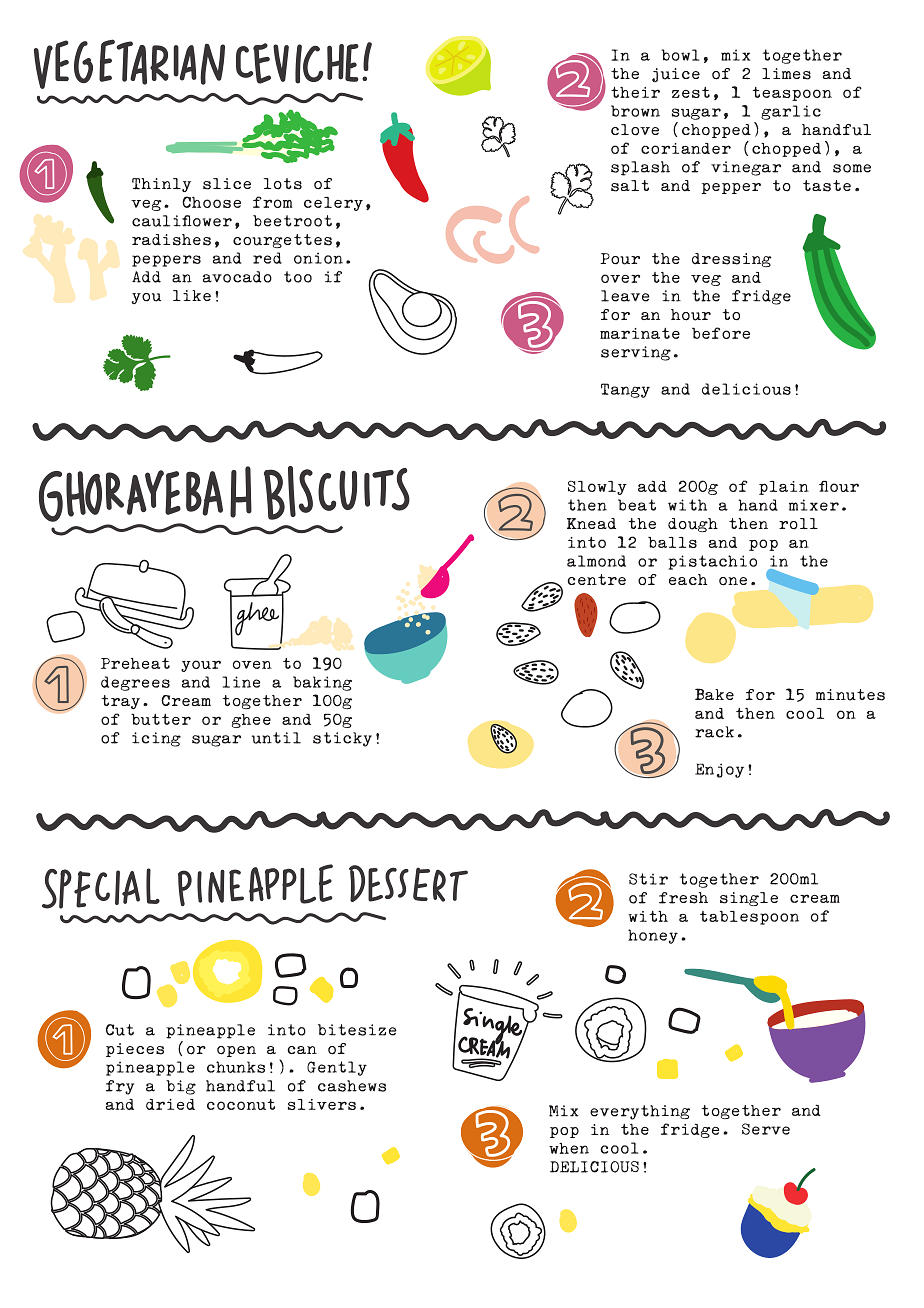 The image size is (924, 1308). What do you see at coordinates (597, 487) in the document?
I see `Slowly` at bounding box center [597, 487].
